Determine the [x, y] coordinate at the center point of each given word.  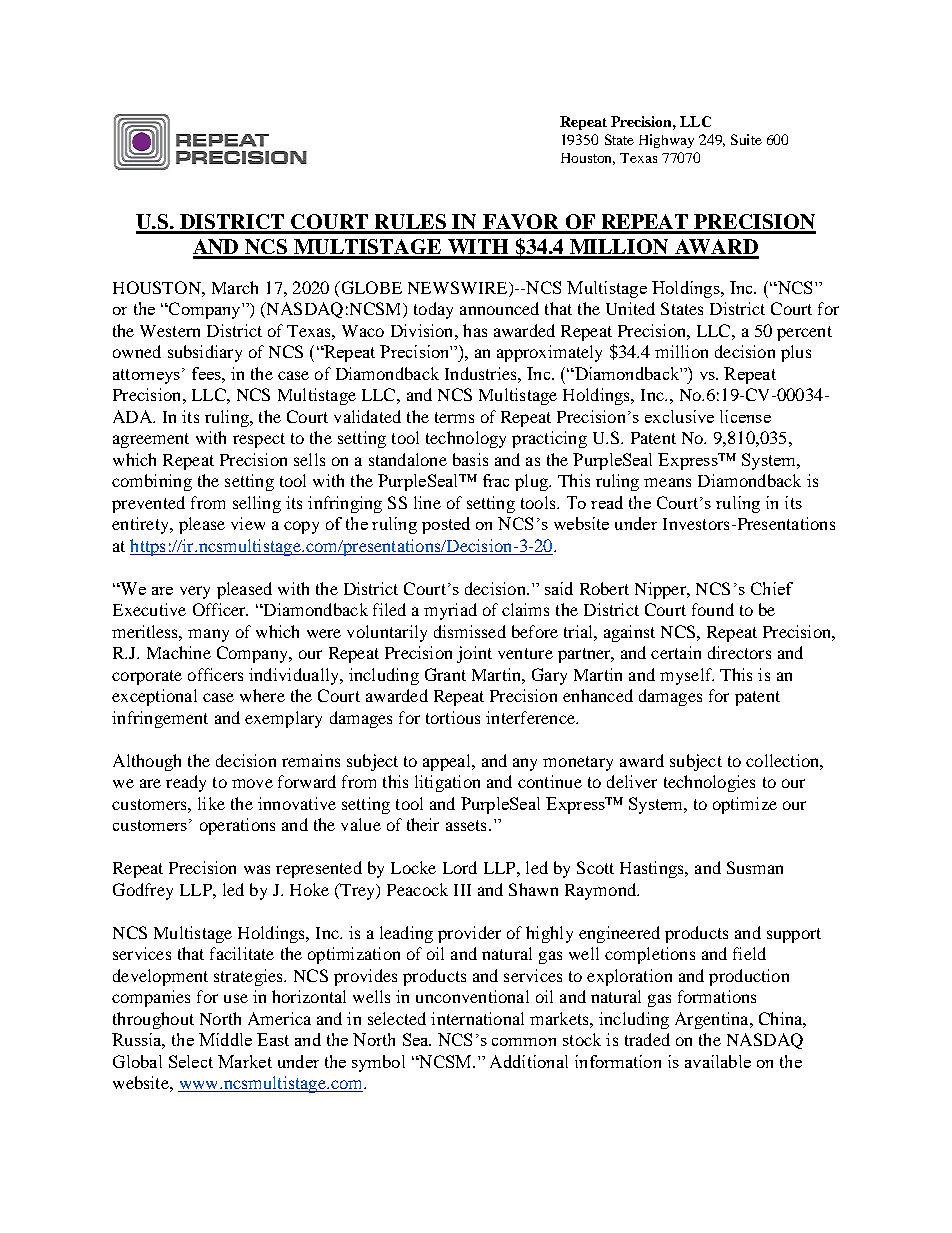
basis [470, 459]
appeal [448, 762]
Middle [225, 1039]
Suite [746, 139]
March [235, 287]
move [252, 783]
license [745, 416]
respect [259, 440]
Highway [666, 141]
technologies [709, 783]
